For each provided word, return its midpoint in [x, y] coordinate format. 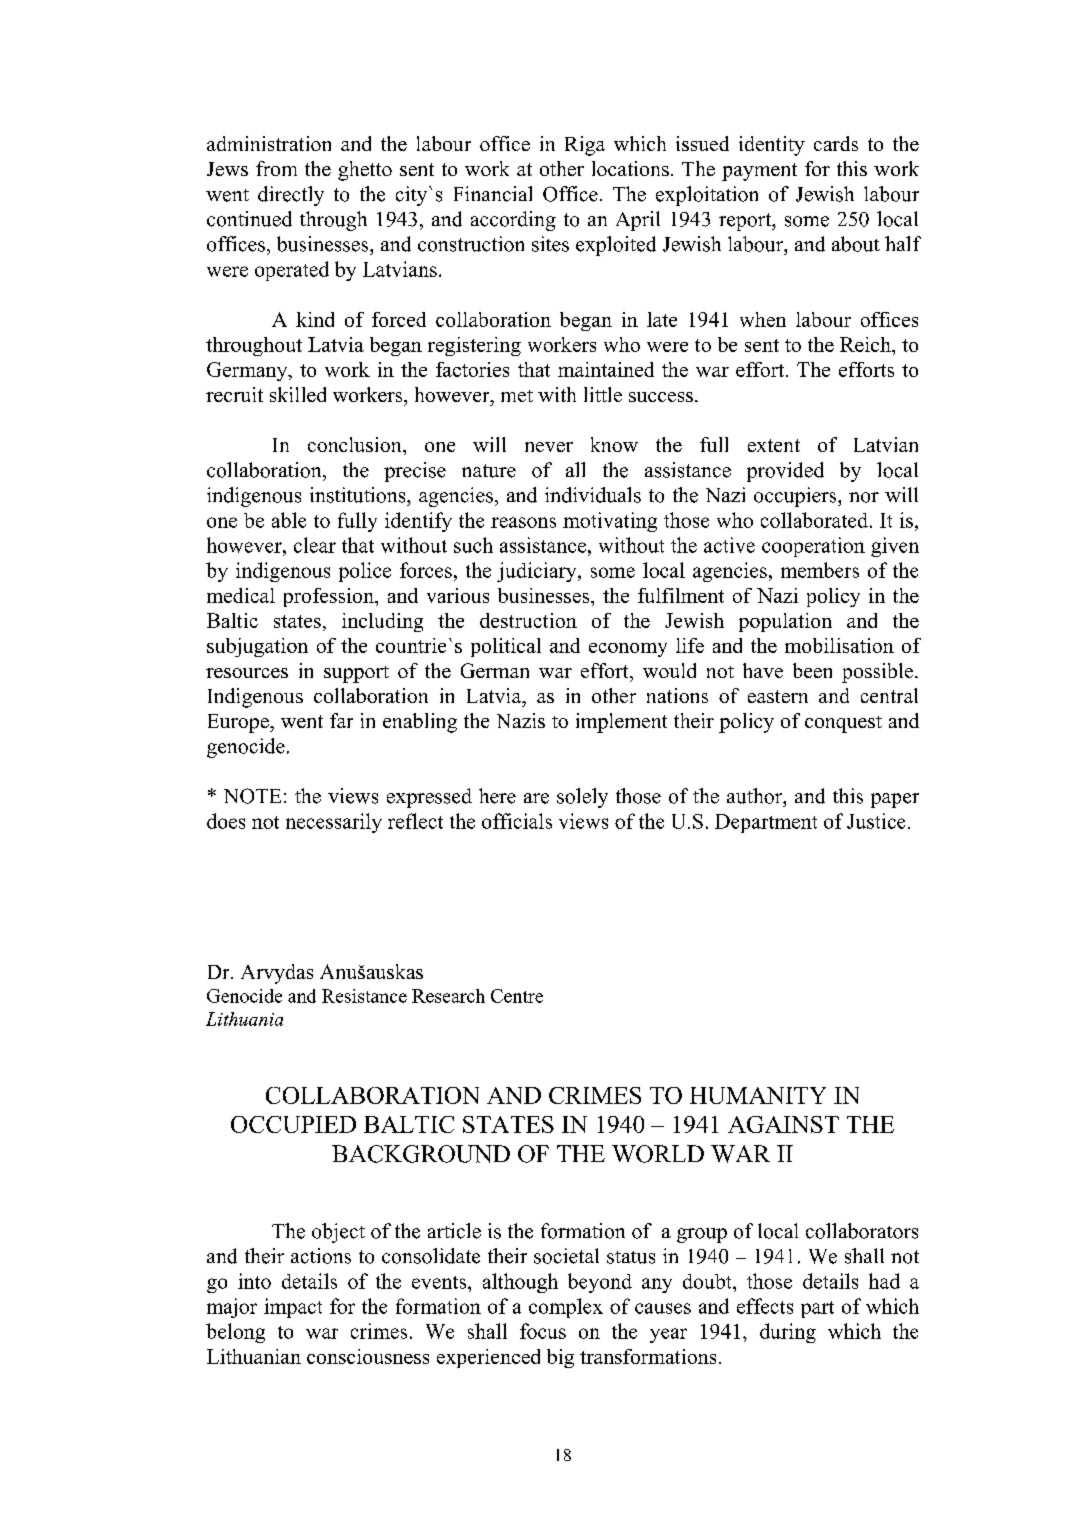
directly [291, 196]
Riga [585, 146]
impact [293, 1308]
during [788, 1333]
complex [566, 1308]
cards [836, 143]
